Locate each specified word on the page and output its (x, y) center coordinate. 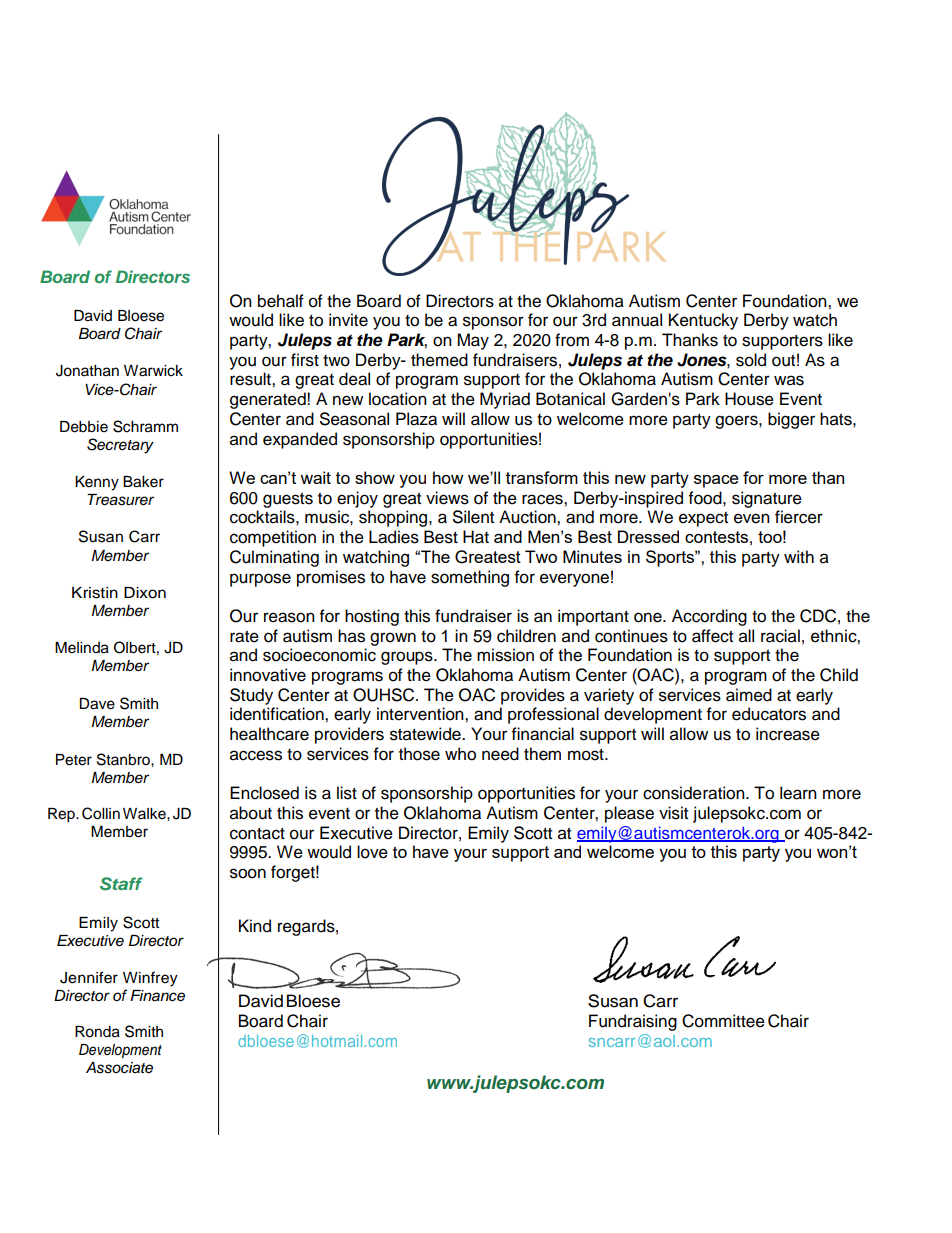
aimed (749, 695)
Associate (119, 1068)
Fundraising (633, 1022)
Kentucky (703, 321)
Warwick (153, 371)
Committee (723, 1021)
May (473, 341)
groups (408, 658)
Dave (97, 704)
